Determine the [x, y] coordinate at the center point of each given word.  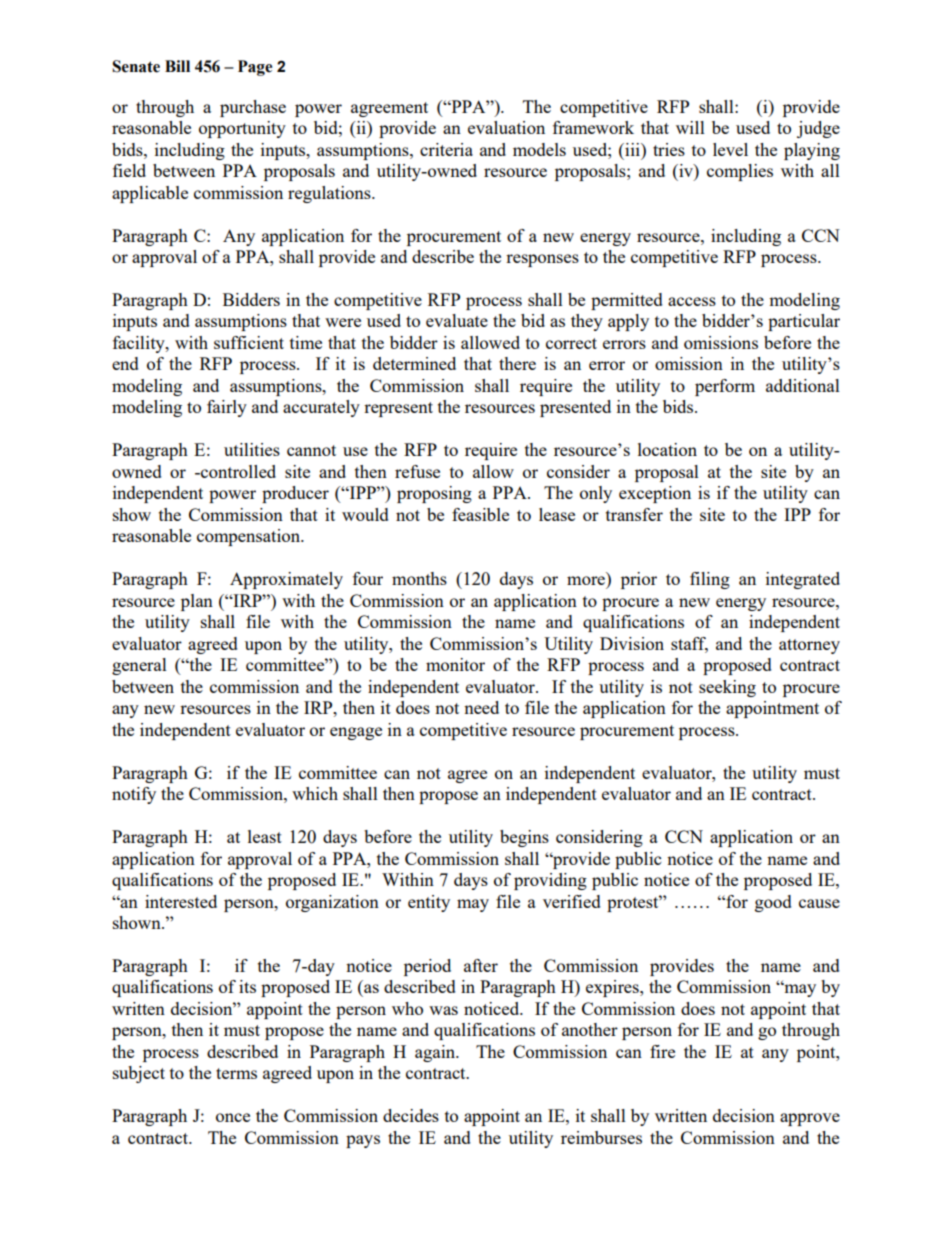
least [265, 836]
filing [710, 580]
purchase [253, 108]
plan [197, 602]
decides [411, 1115]
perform [725, 387]
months [419, 578]
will [690, 127]
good [773, 903]
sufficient [249, 342]
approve [810, 1119]
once [233, 1117]
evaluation [506, 127]
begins [524, 838]
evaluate [457, 320]
